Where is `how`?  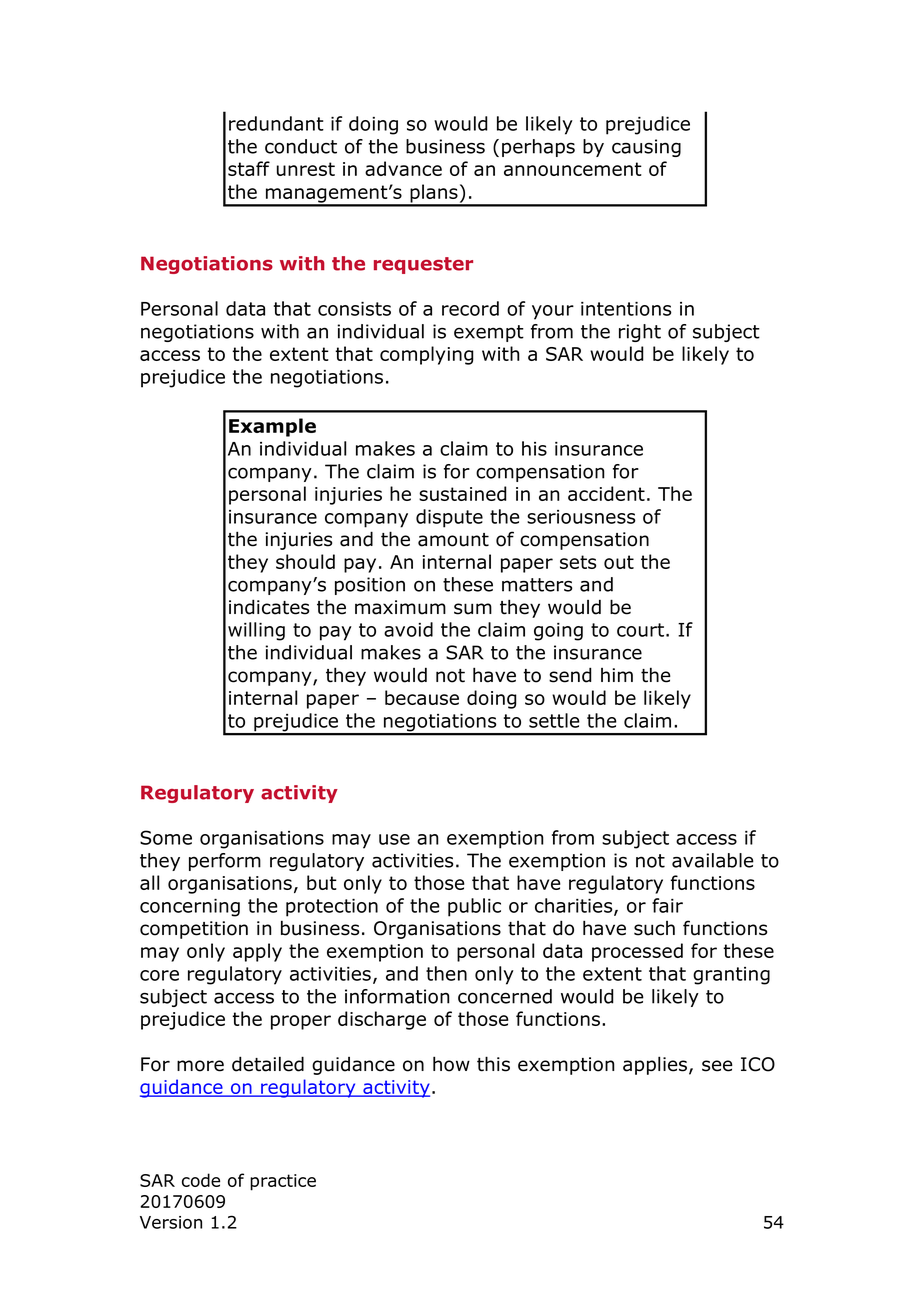 how is located at coordinates (451, 1064).
